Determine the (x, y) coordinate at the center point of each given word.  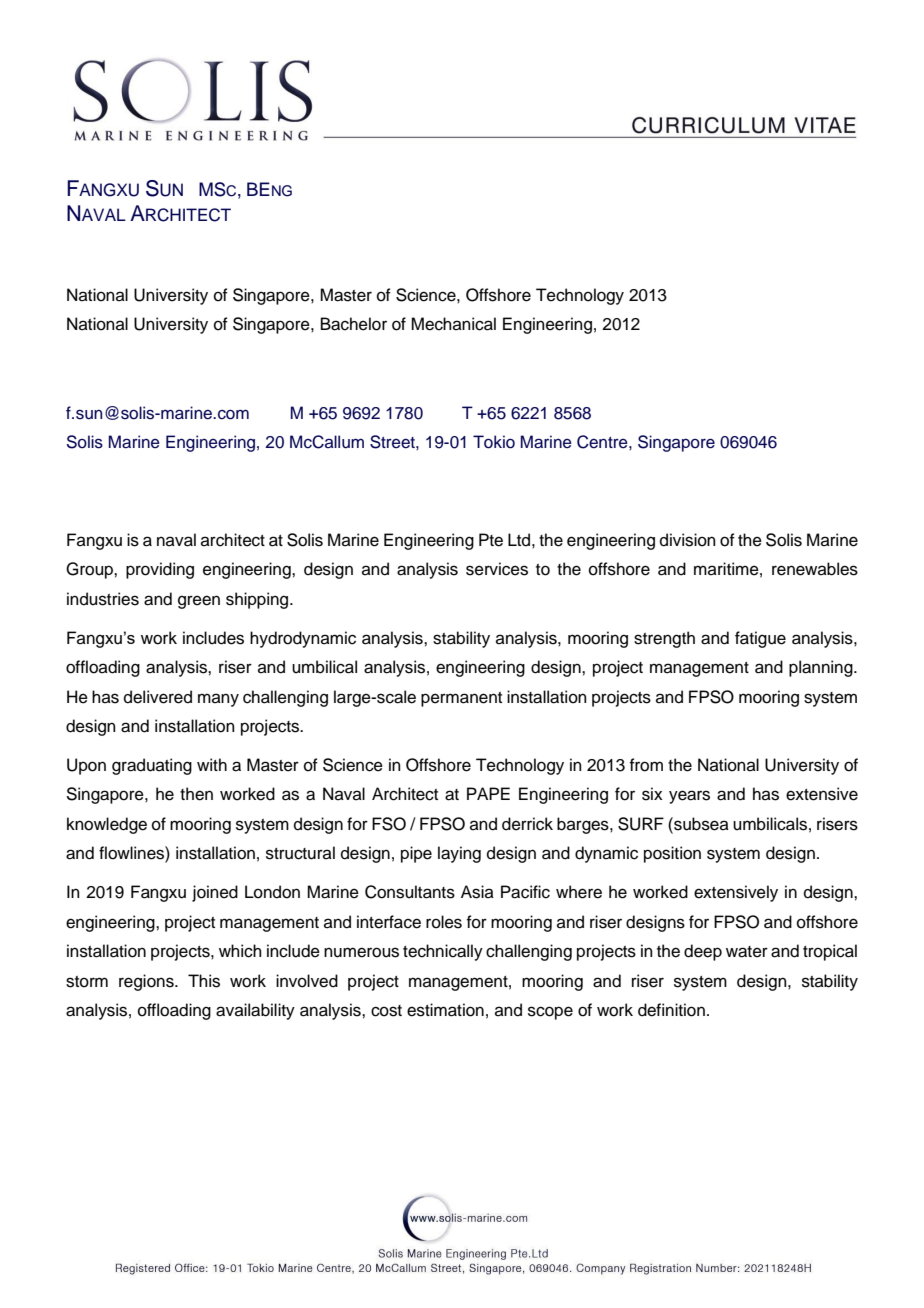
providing (160, 570)
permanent (461, 699)
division (688, 540)
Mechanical (453, 324)
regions (147, 982)
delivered (158, 697)
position (672, 854)
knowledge (107, 825)
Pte (491, 540)
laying (459, 854)
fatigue (760, 639)
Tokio (494, 442)
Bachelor (354, 324)
